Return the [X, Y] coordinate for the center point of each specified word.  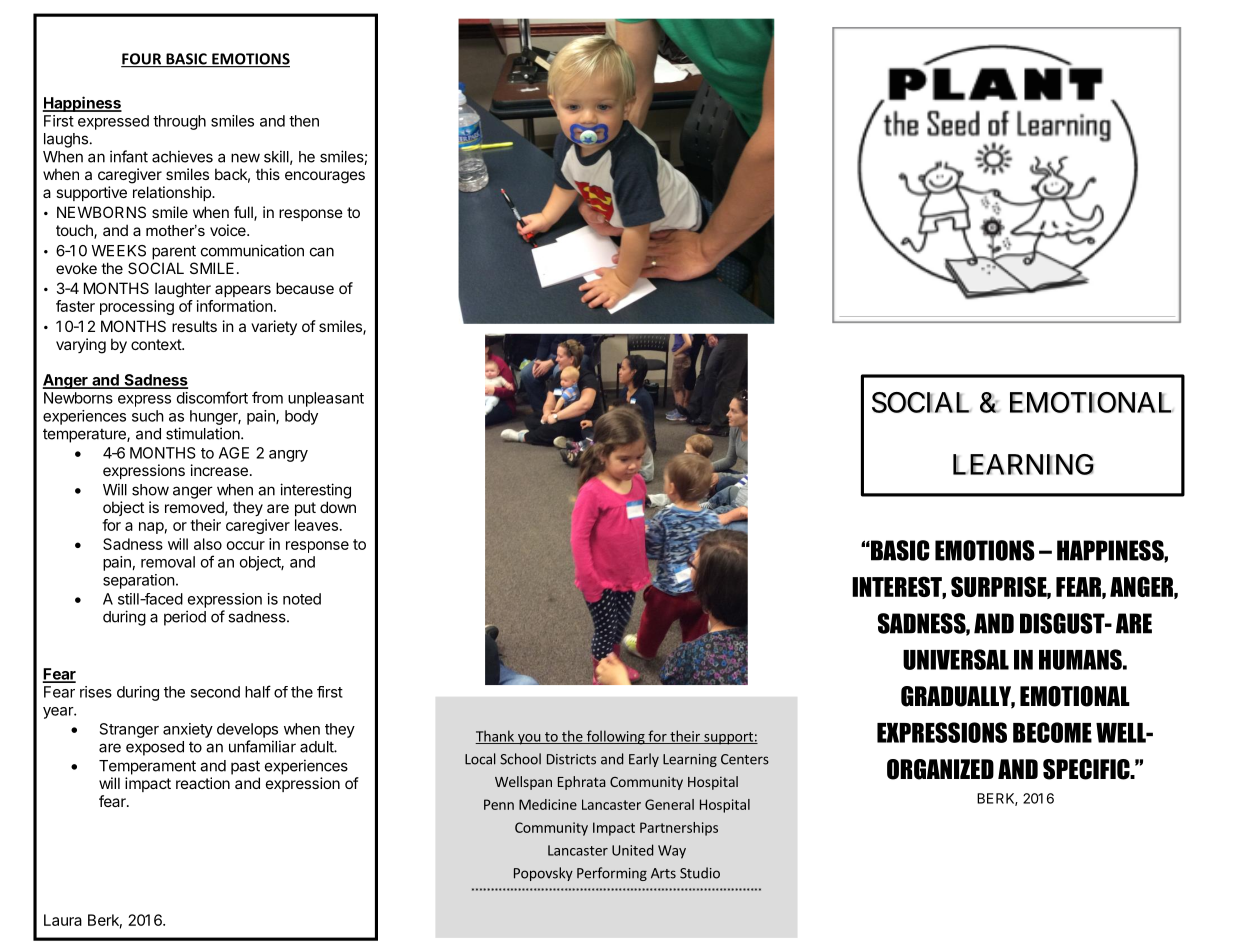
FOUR [142, 60]
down [338, 507]
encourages [325, 177]
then [304, 121]
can [322, 252]
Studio [700, 873]
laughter [183, 290]
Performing [612, 874]
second [215, 692]
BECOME [1052, 732]
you [529, 739]
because [305, 288]
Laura [63, 920]
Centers [745, 759]
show [150, 490]
